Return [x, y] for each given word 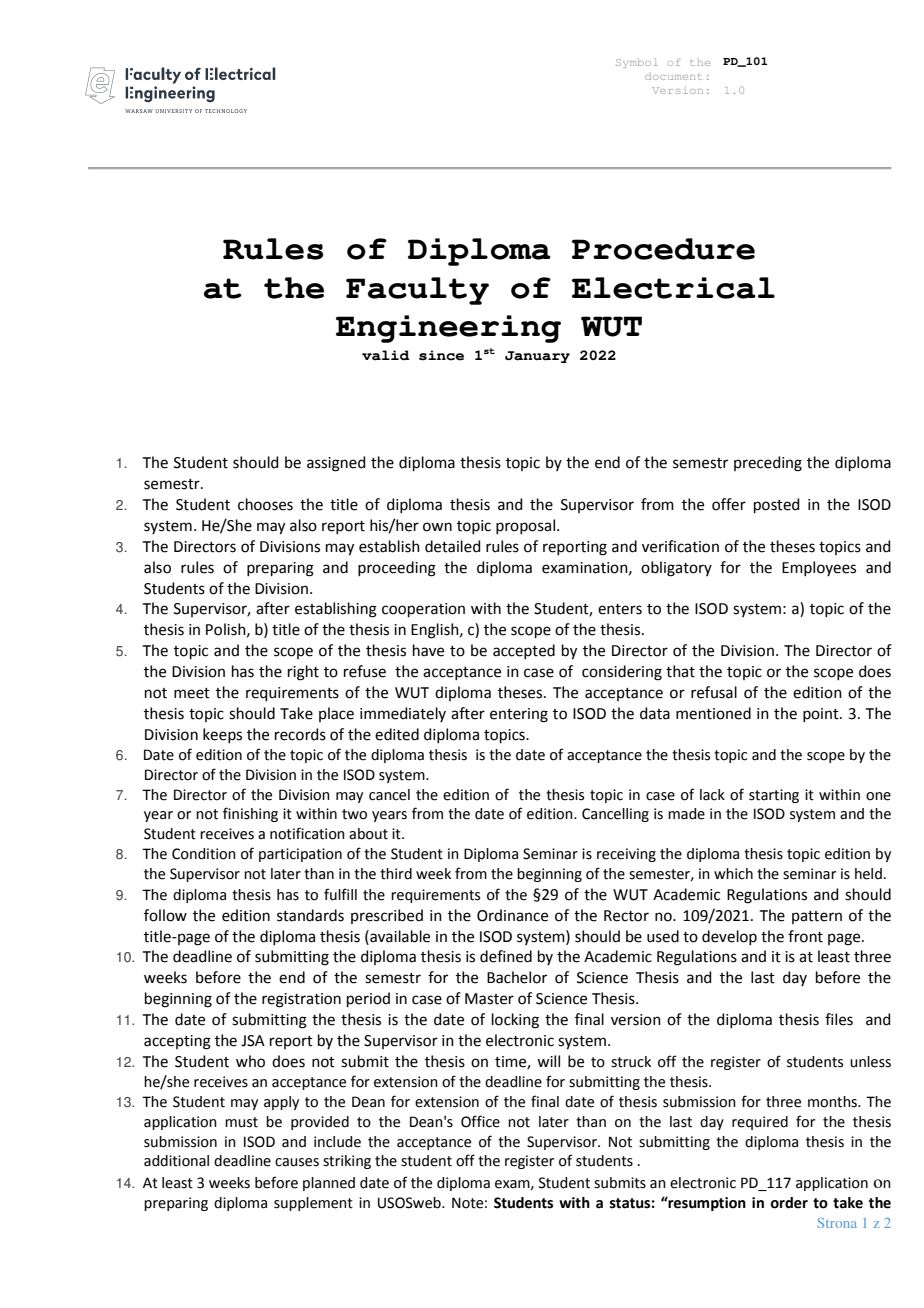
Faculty [417, 291]
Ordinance [512, 915]
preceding [768, 464]
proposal [525, 526]
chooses [265, 504]
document [674, 76]
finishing [250, 814]
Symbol [637, 63]
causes [297, 1162]
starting [774, 796]
